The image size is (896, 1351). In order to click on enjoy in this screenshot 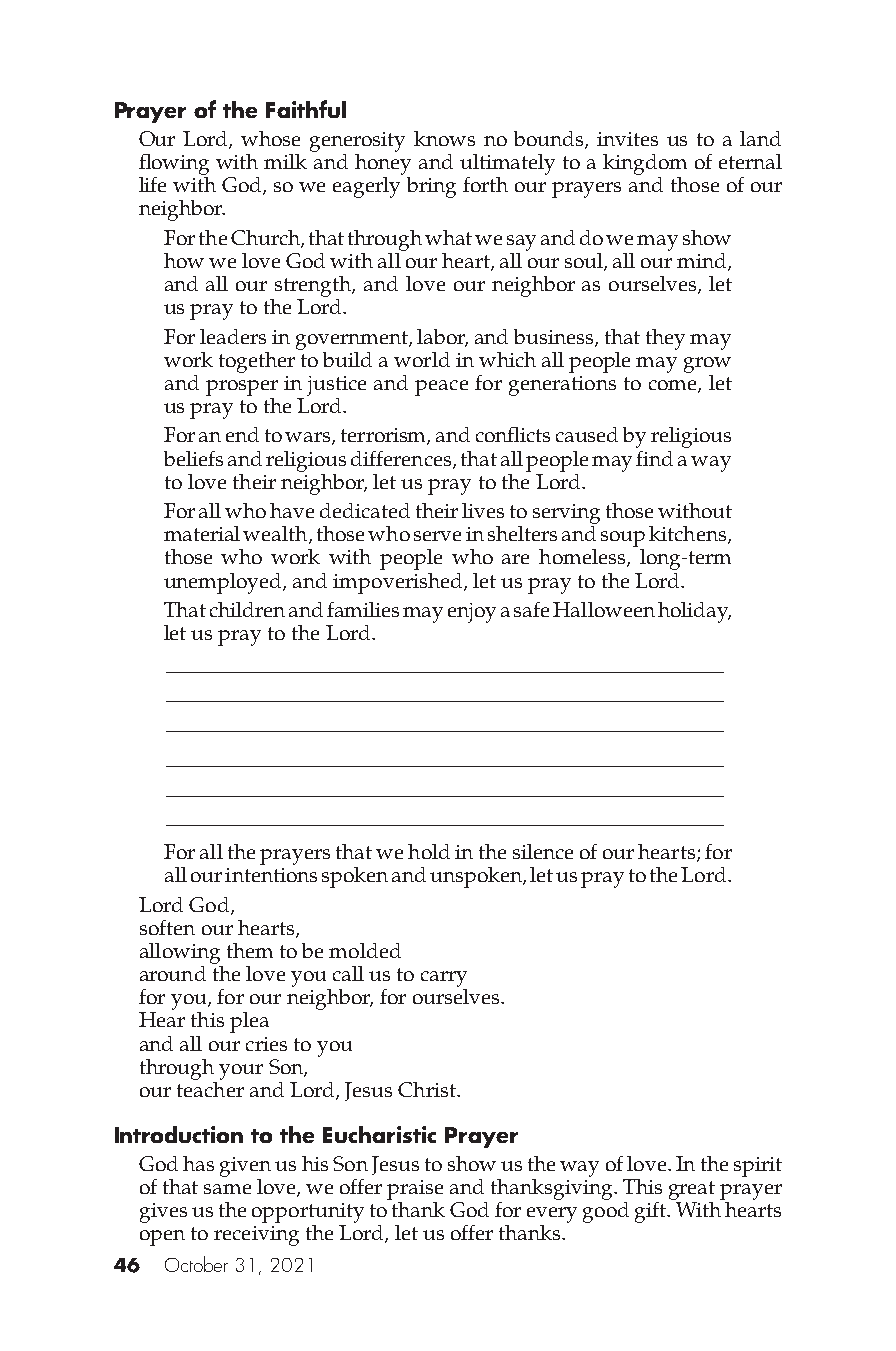, I will do `click(472, 613)`.
